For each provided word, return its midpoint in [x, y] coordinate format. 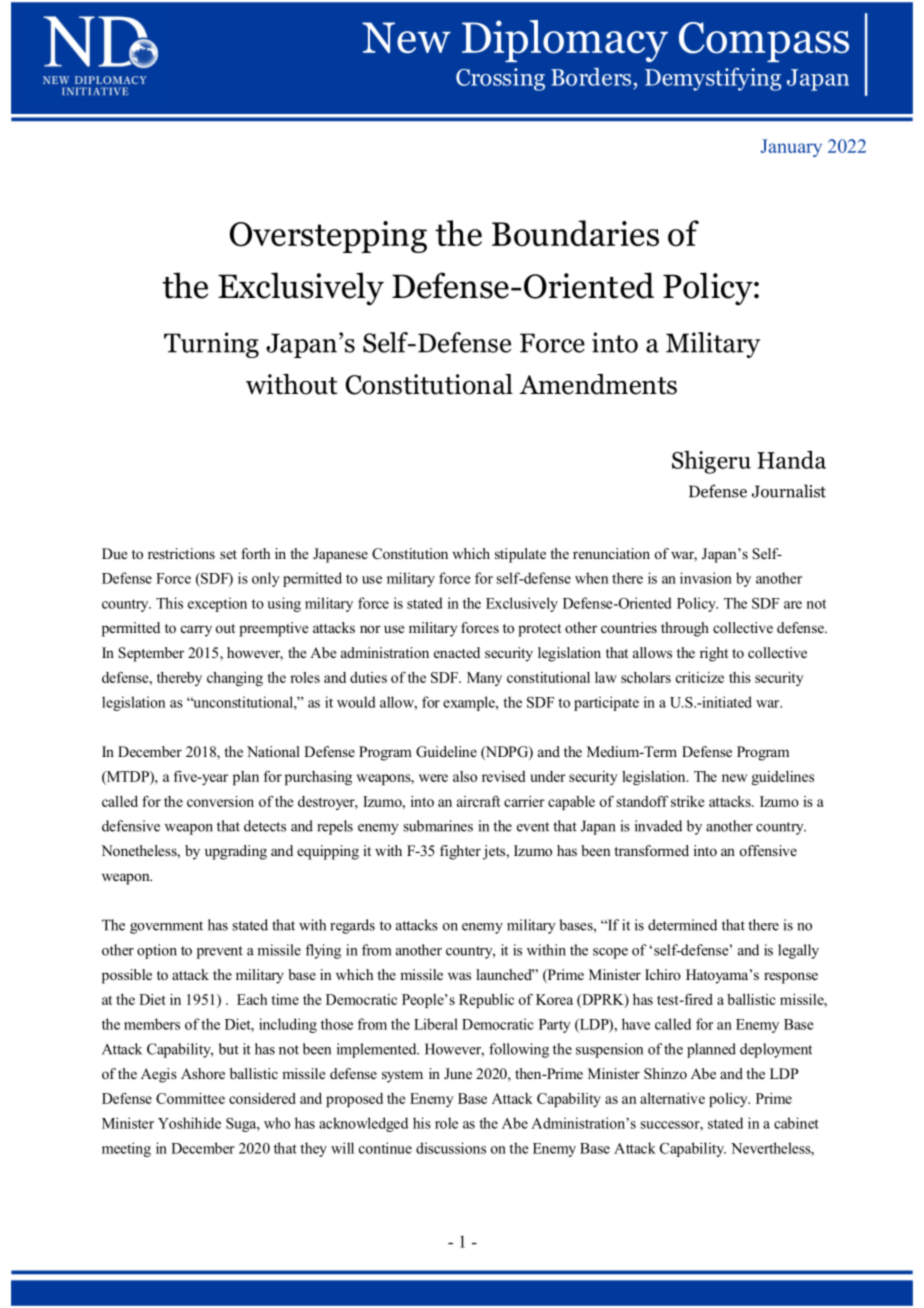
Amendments [598, 384]
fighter [460, 852]
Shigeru [711, 462]
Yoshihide [189, 1123]
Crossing [500, 79]
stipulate [520, 555]
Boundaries [575, 233]
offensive [768, 850]
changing [235, 679]
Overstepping [328, 237]
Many [484, 679]
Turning [211, 345]
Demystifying [713, 79]
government [166, 927]
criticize [700, 677]
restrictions [181, 553]
